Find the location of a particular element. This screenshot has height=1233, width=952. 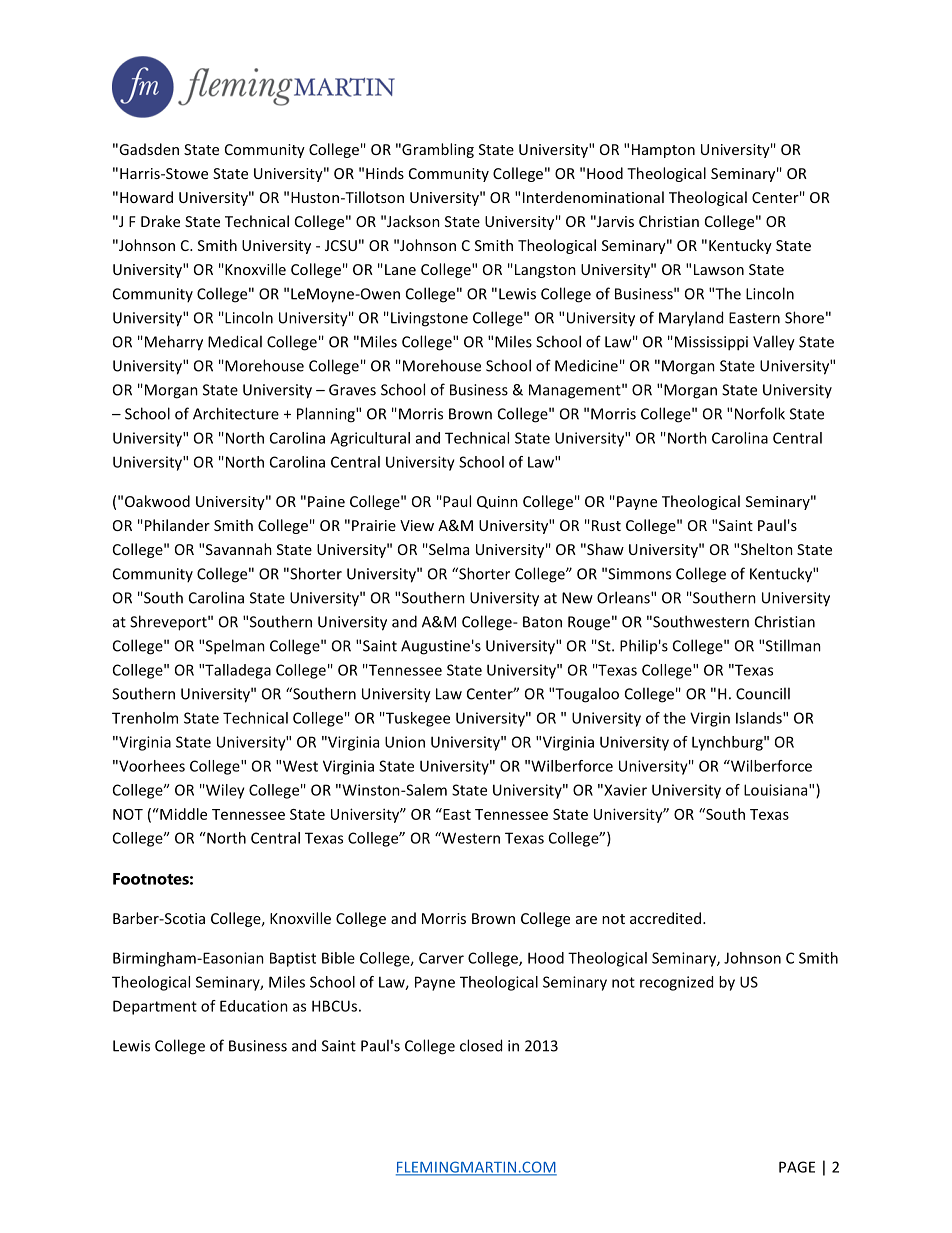

Hinds is located at coordinates (385, 173).
